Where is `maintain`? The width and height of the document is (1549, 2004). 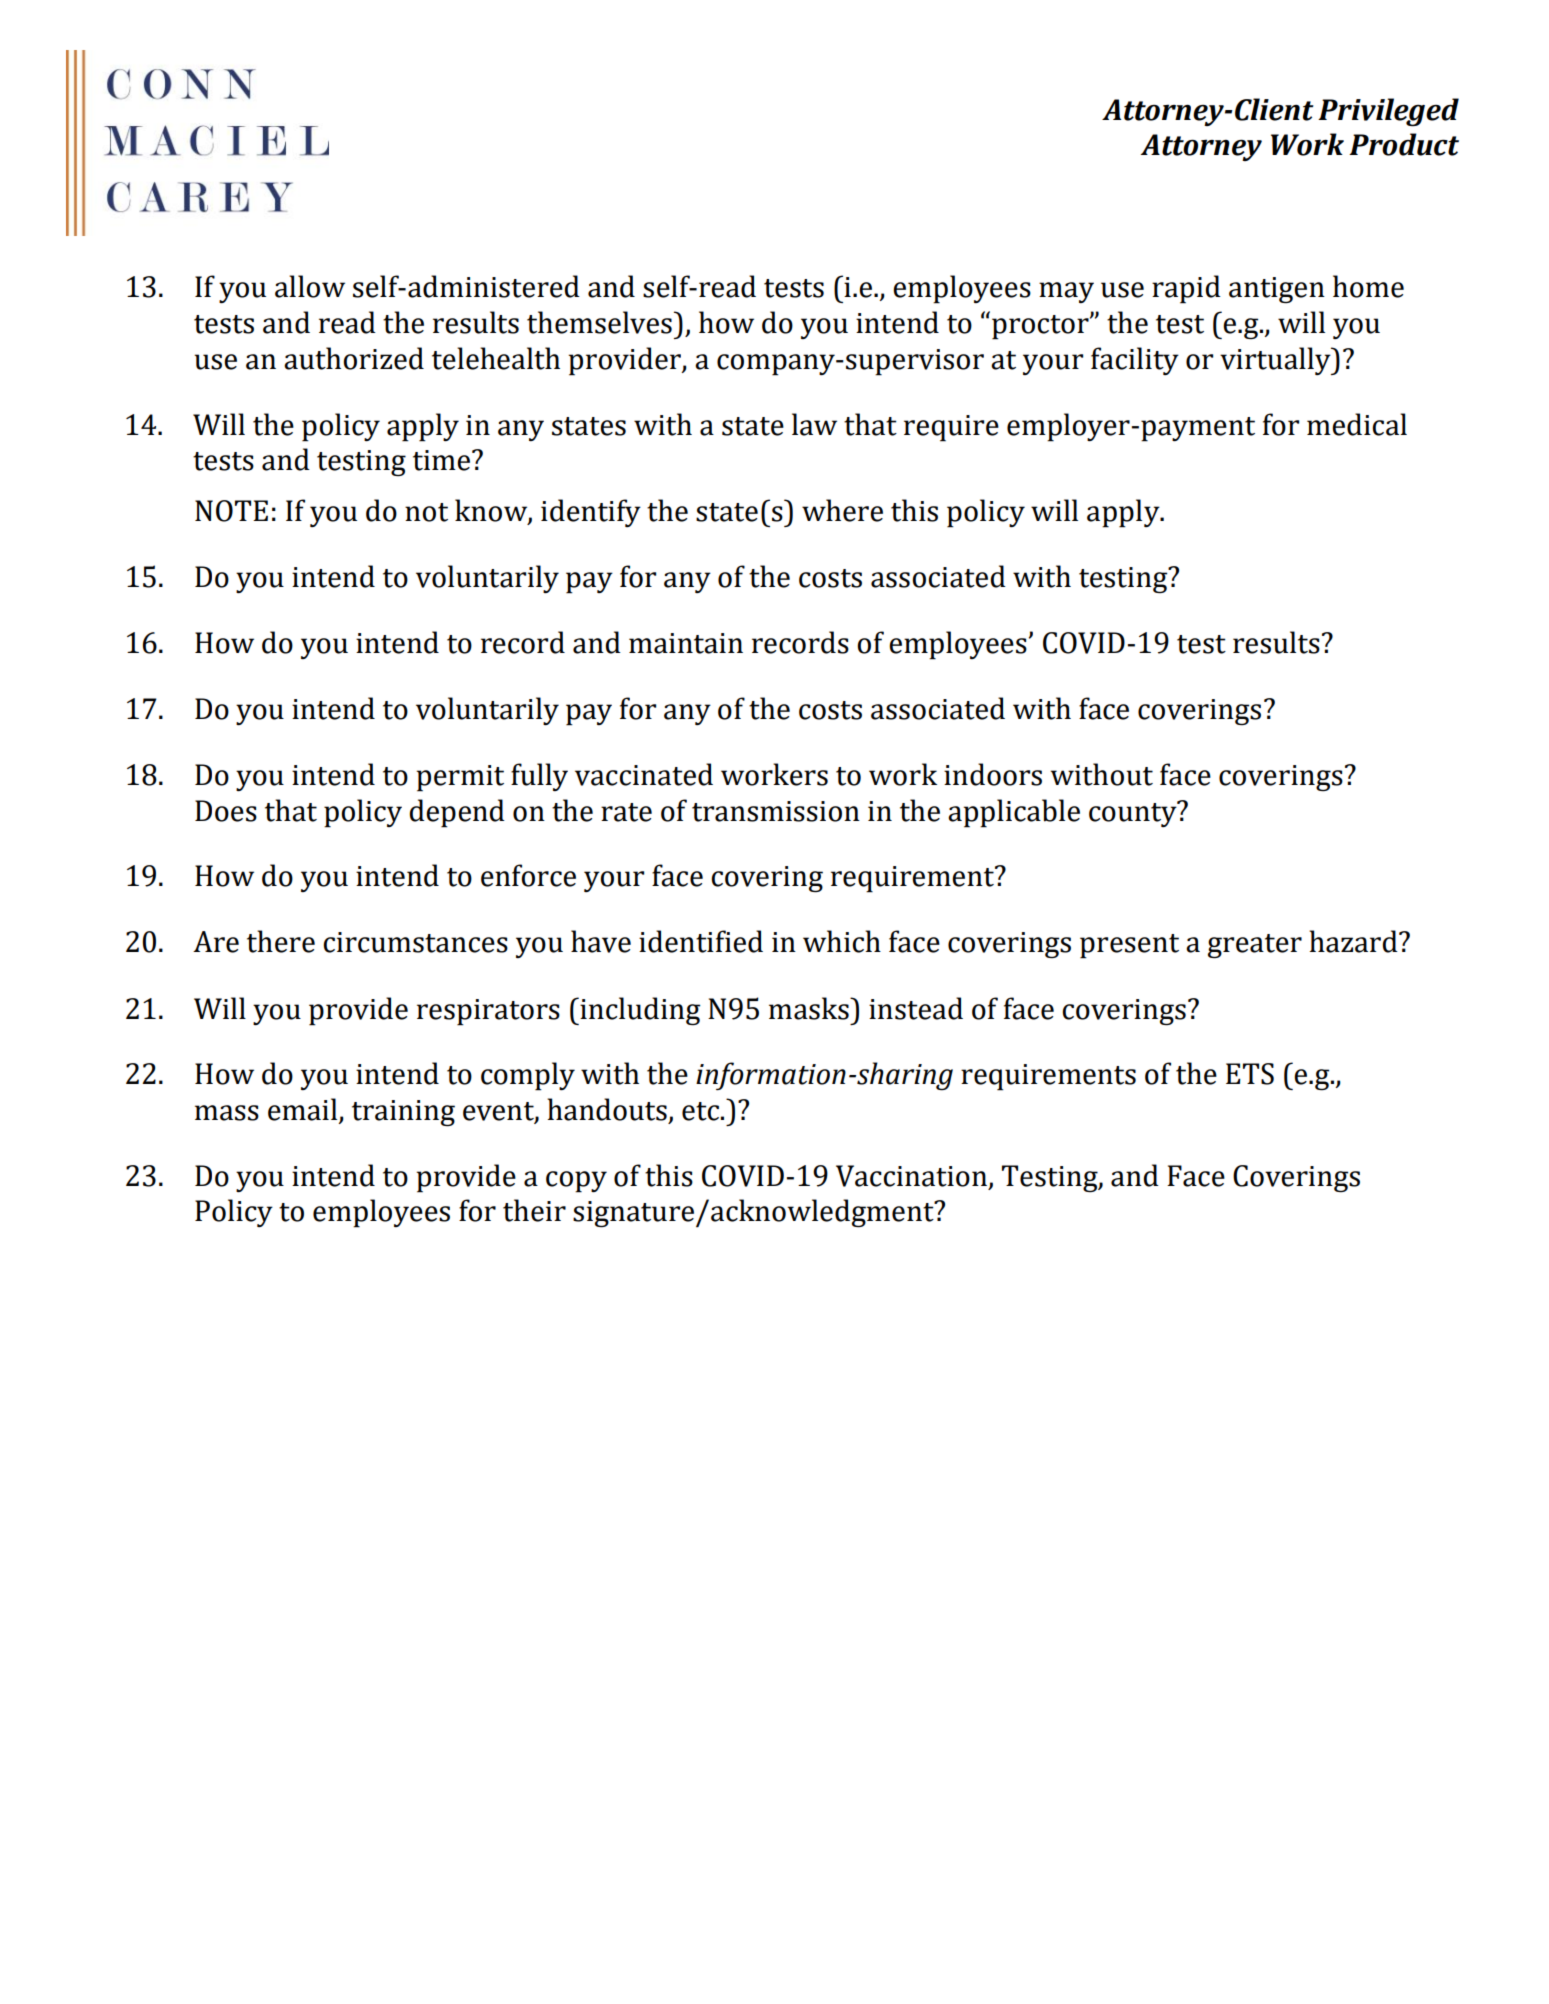
maintain is located at coordinates (686, 643).
